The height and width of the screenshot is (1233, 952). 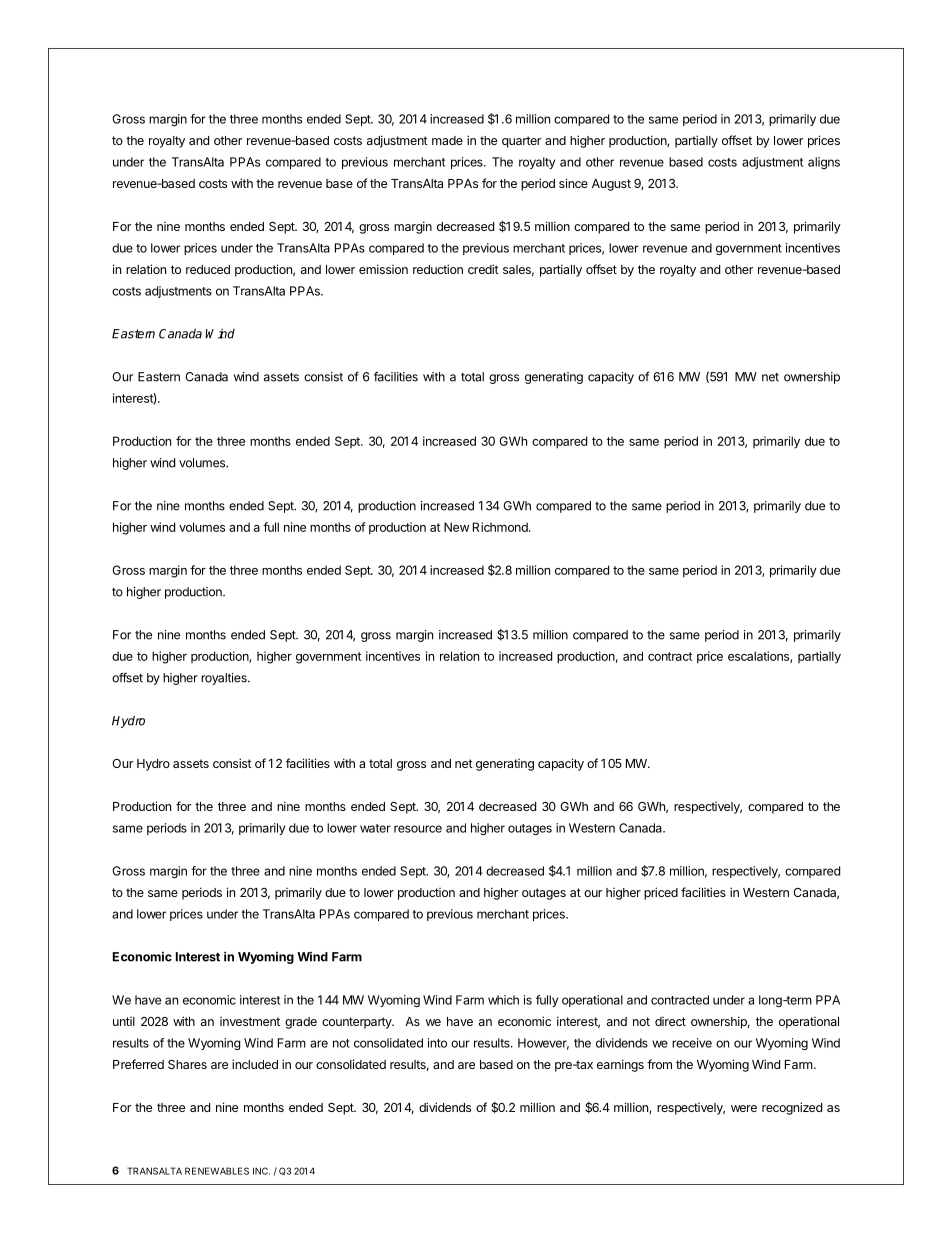 I want to click on credit, so click(x=483, y=269).
